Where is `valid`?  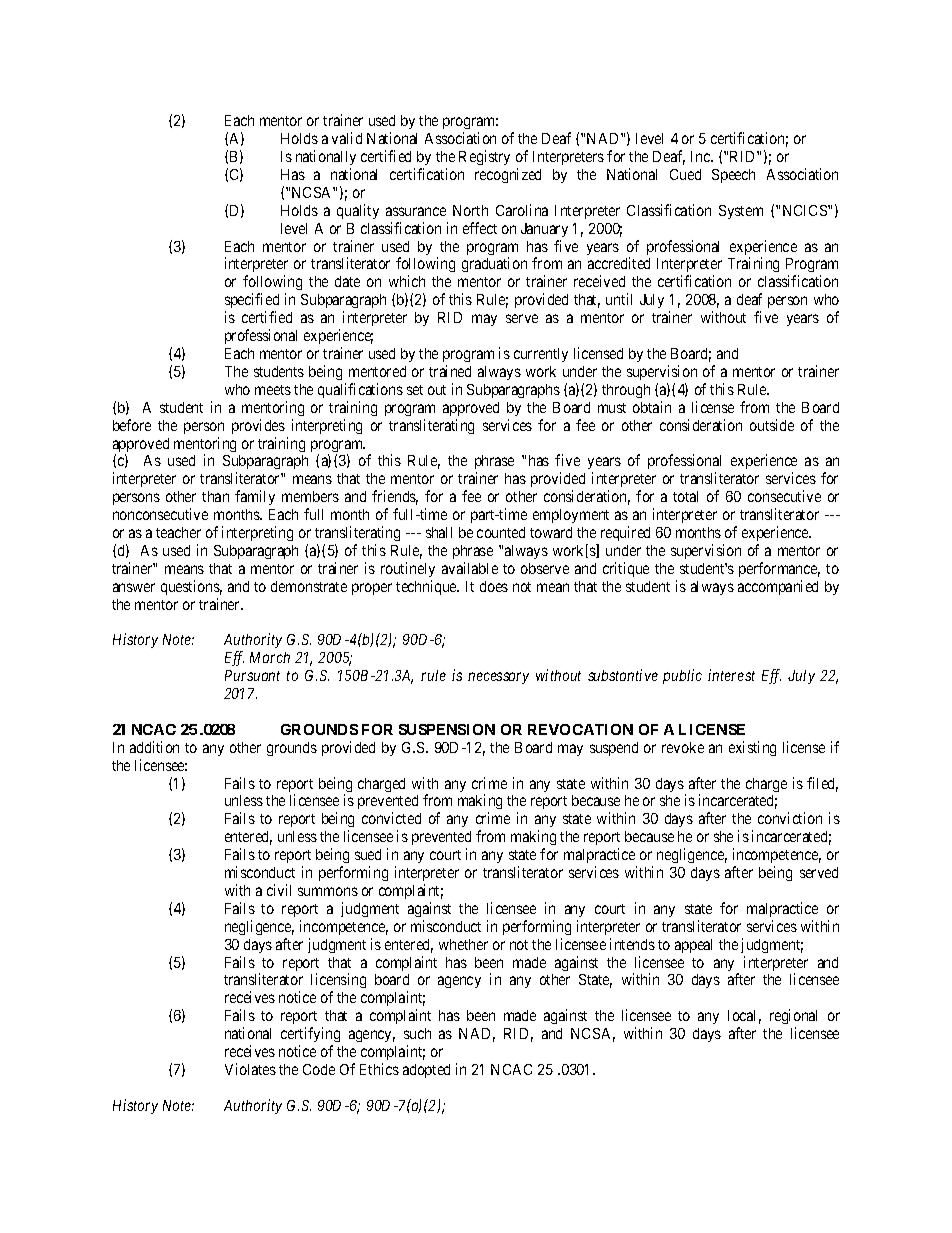 valid is located at coordinates (347, 138).
